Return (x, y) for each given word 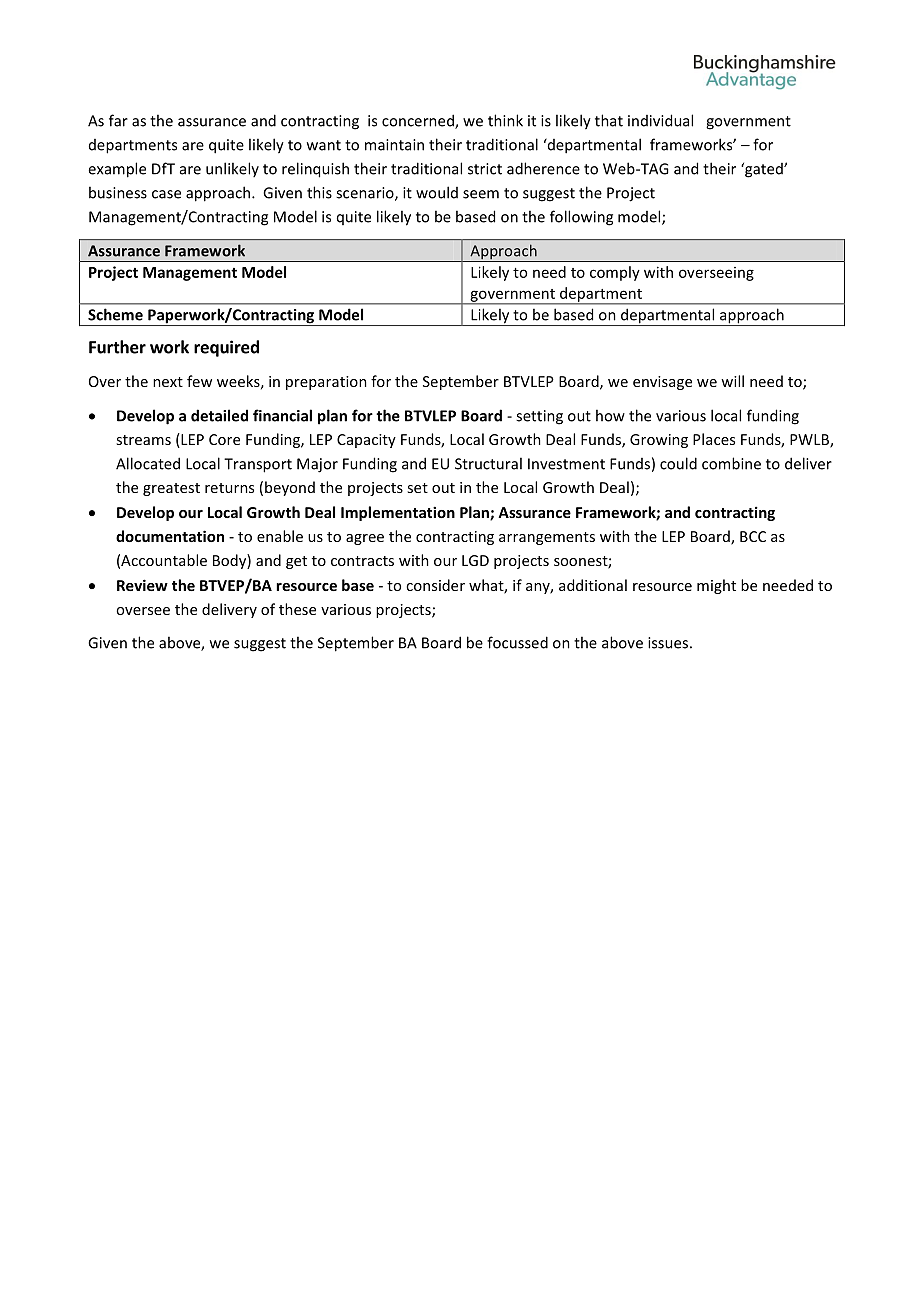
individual (660, 120)
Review (142, 585)
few (199, 381)
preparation (326, 383)
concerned (419, 121)
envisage (662, 383)
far (118, 120)
